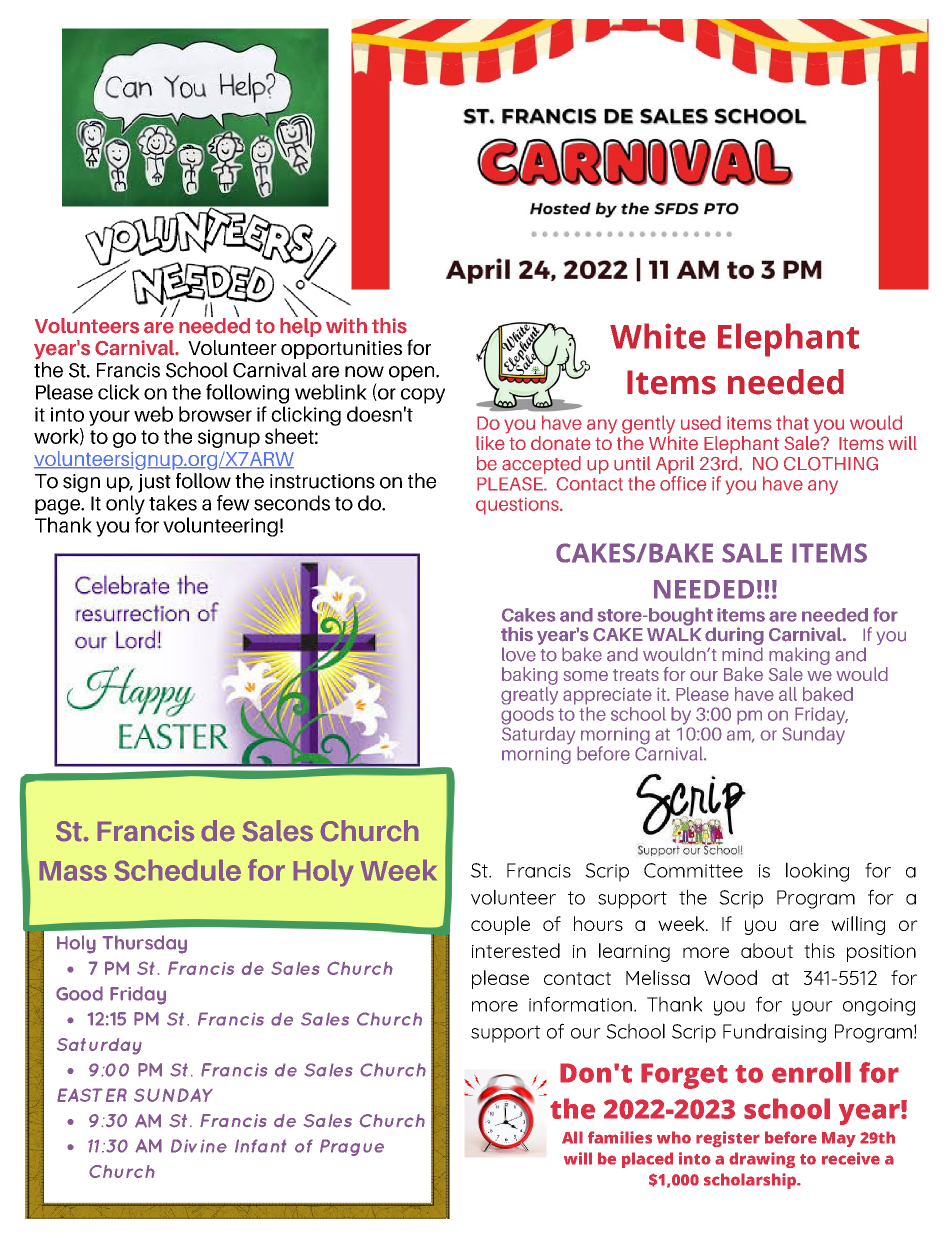 This screenshot has height=1233, width=952. Describe the element at coordinates (413, 373) in the screenshot. I see `open` at that location.
